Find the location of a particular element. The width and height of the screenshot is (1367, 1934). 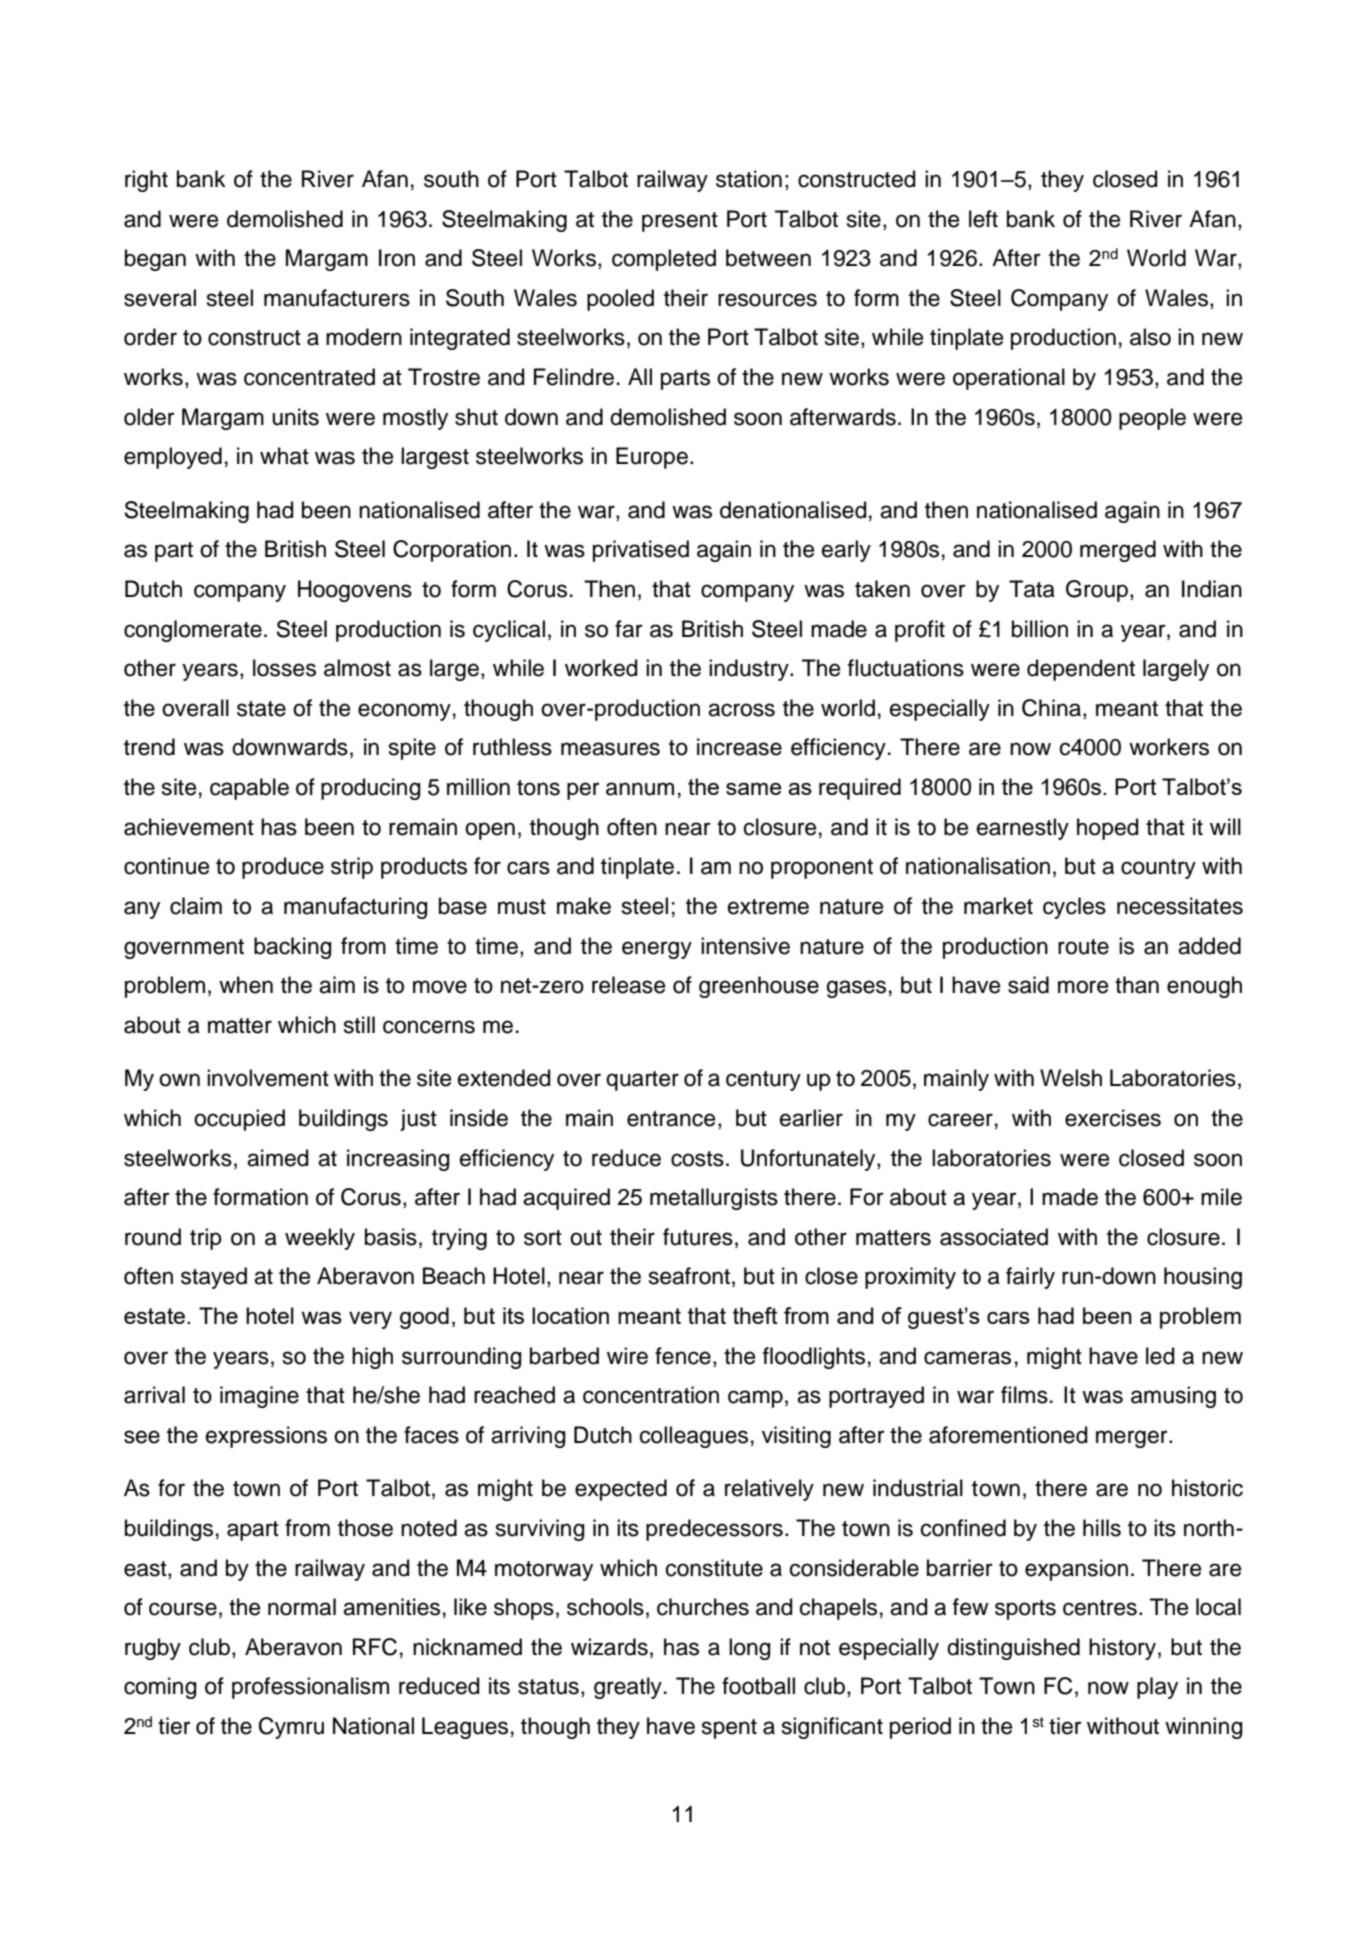

left is located at coordinates (983, 219).
